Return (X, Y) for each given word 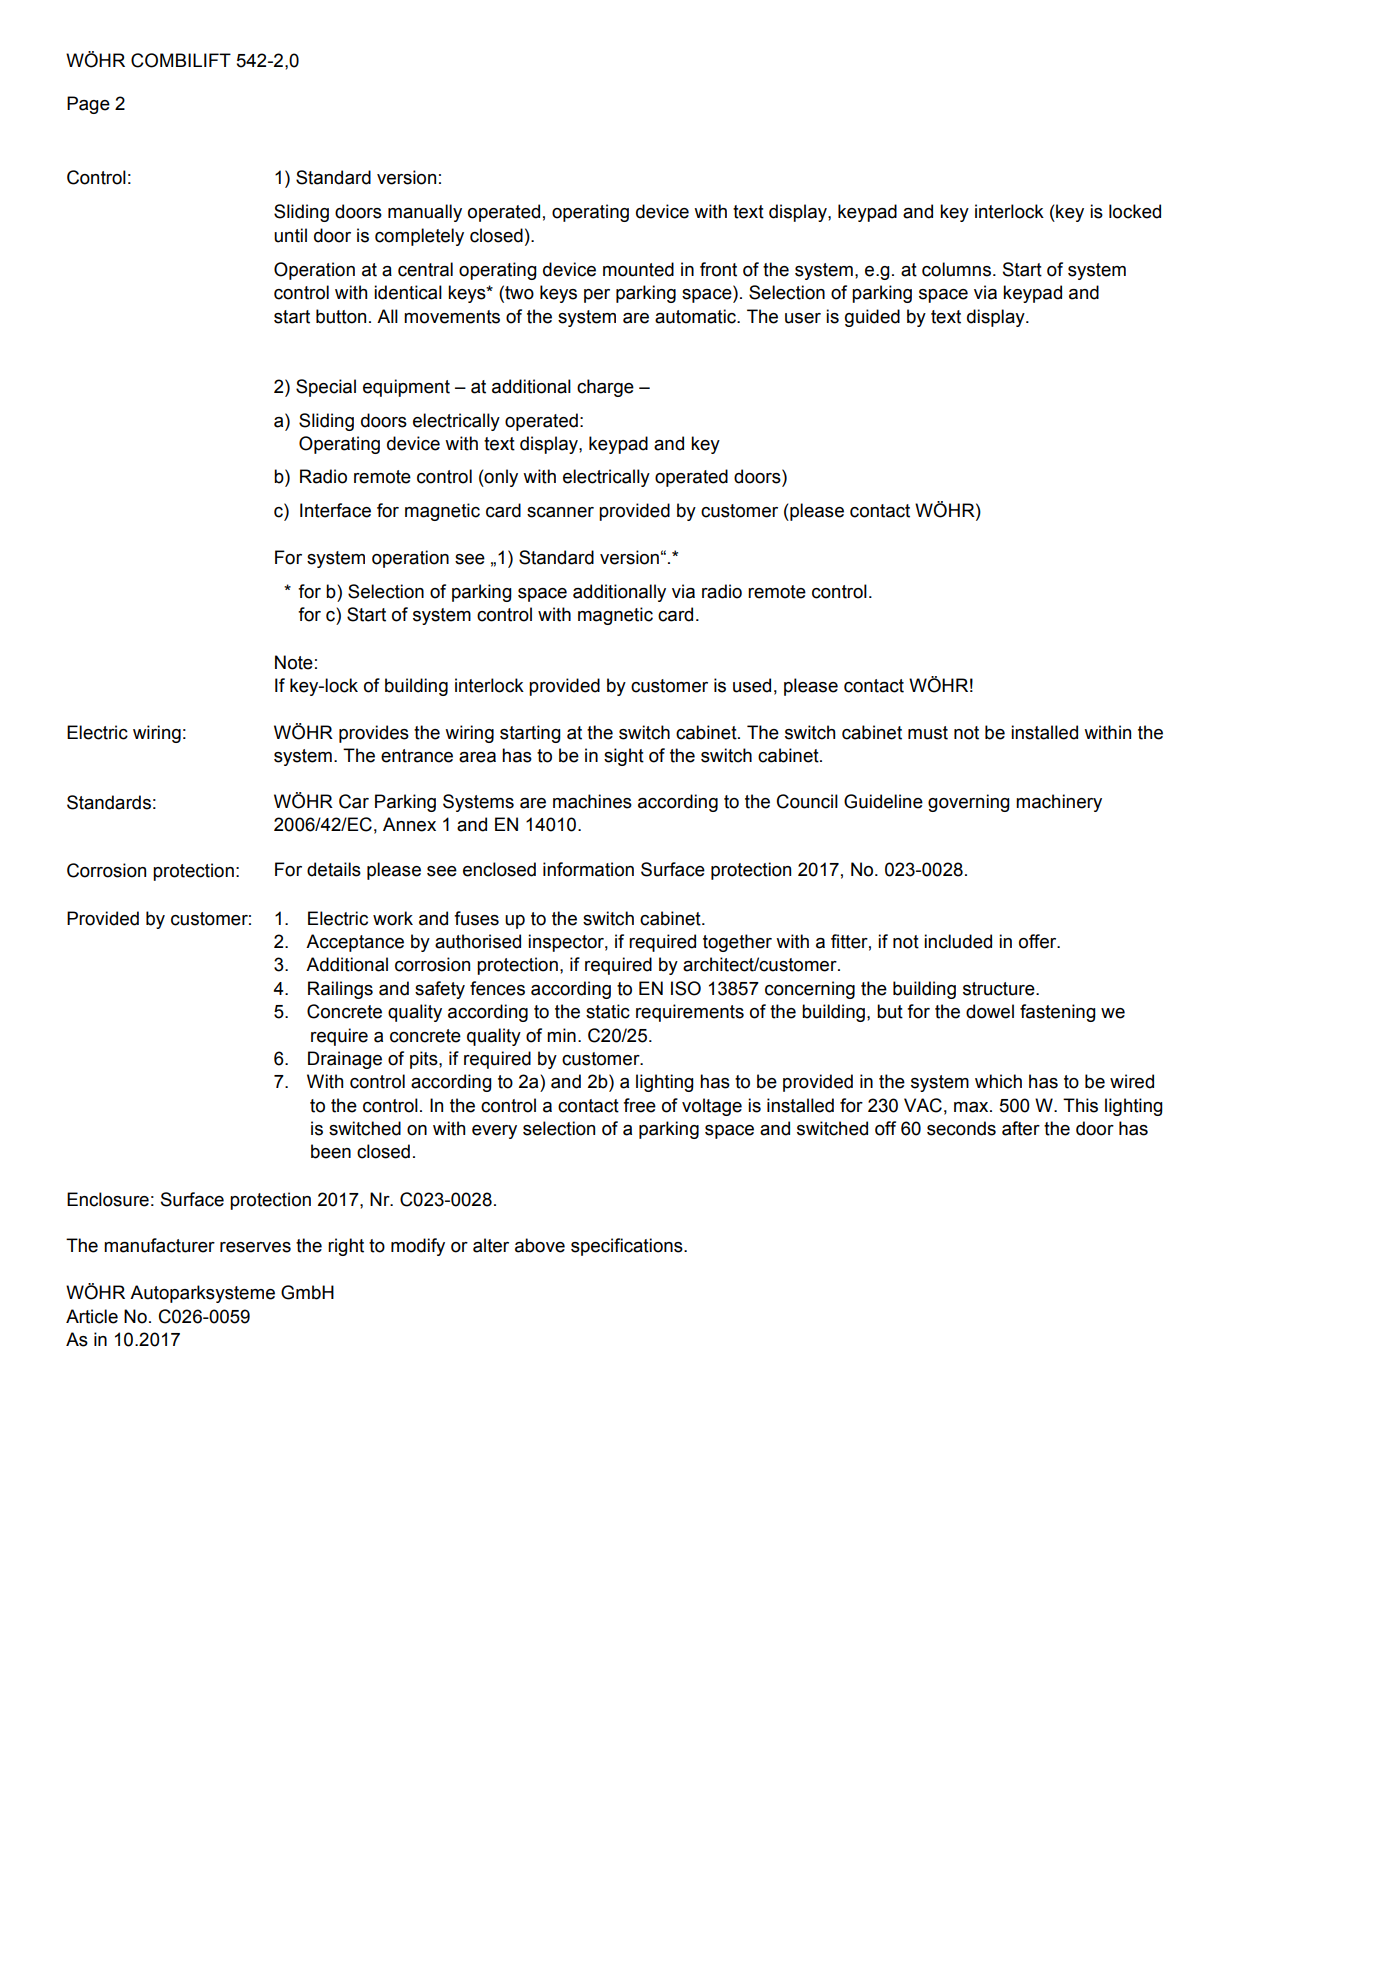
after (1021, 1128)
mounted (638, 269)
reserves (255, 1247)
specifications (628, 1247)
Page (88, 105)
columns (956, 269)
